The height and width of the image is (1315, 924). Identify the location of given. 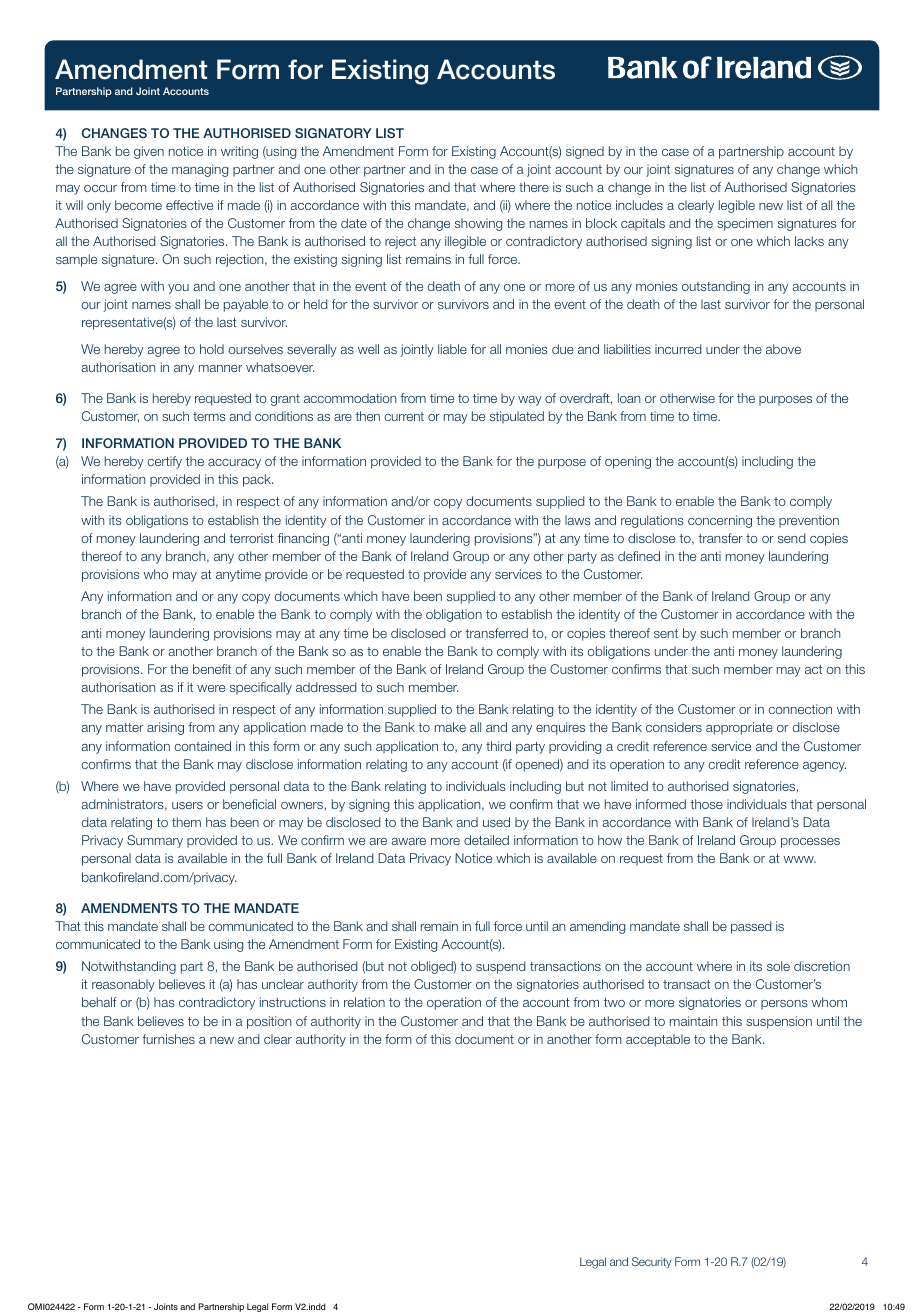
(149, 152).
